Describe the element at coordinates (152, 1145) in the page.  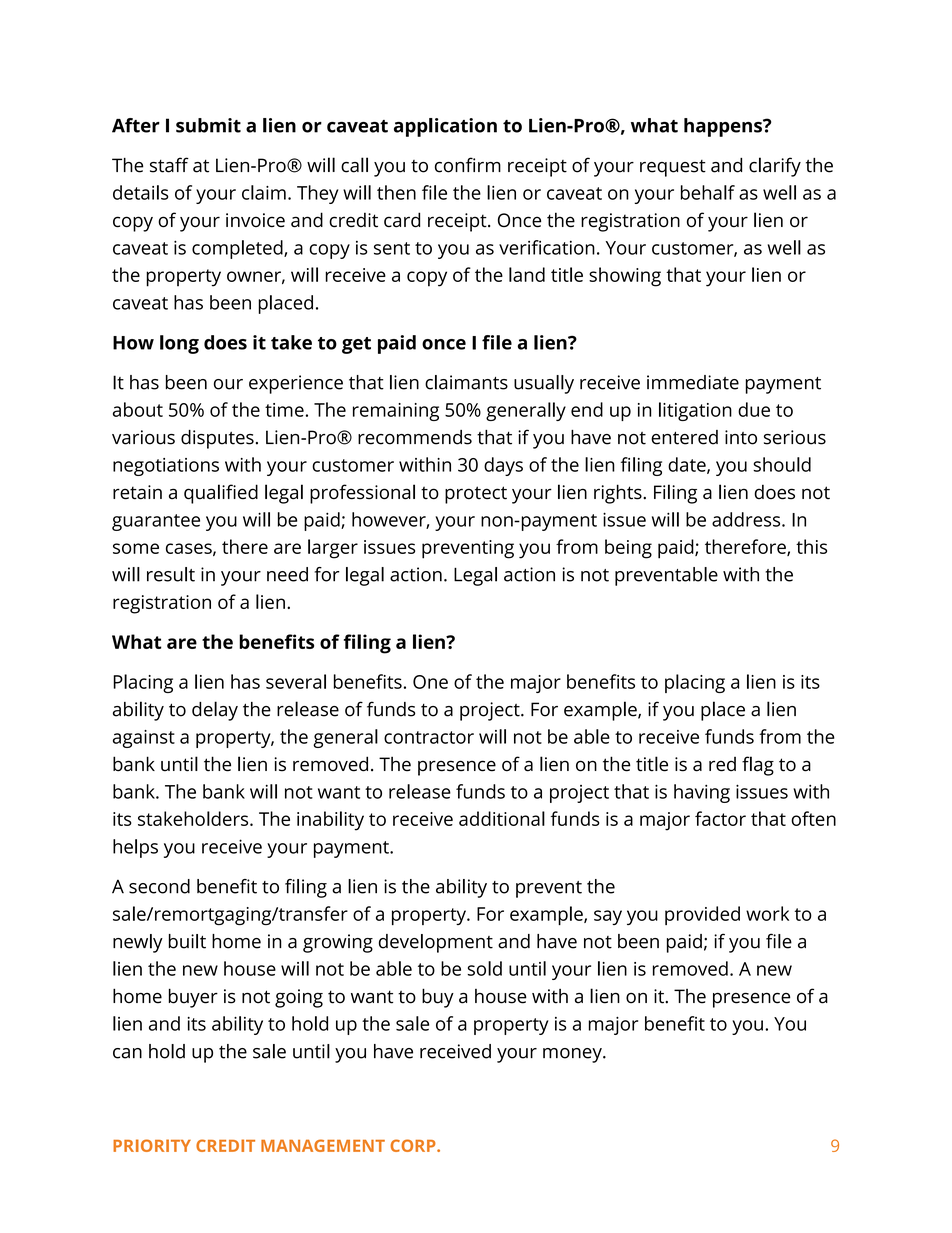
I see `PRIORITY` at that location.
